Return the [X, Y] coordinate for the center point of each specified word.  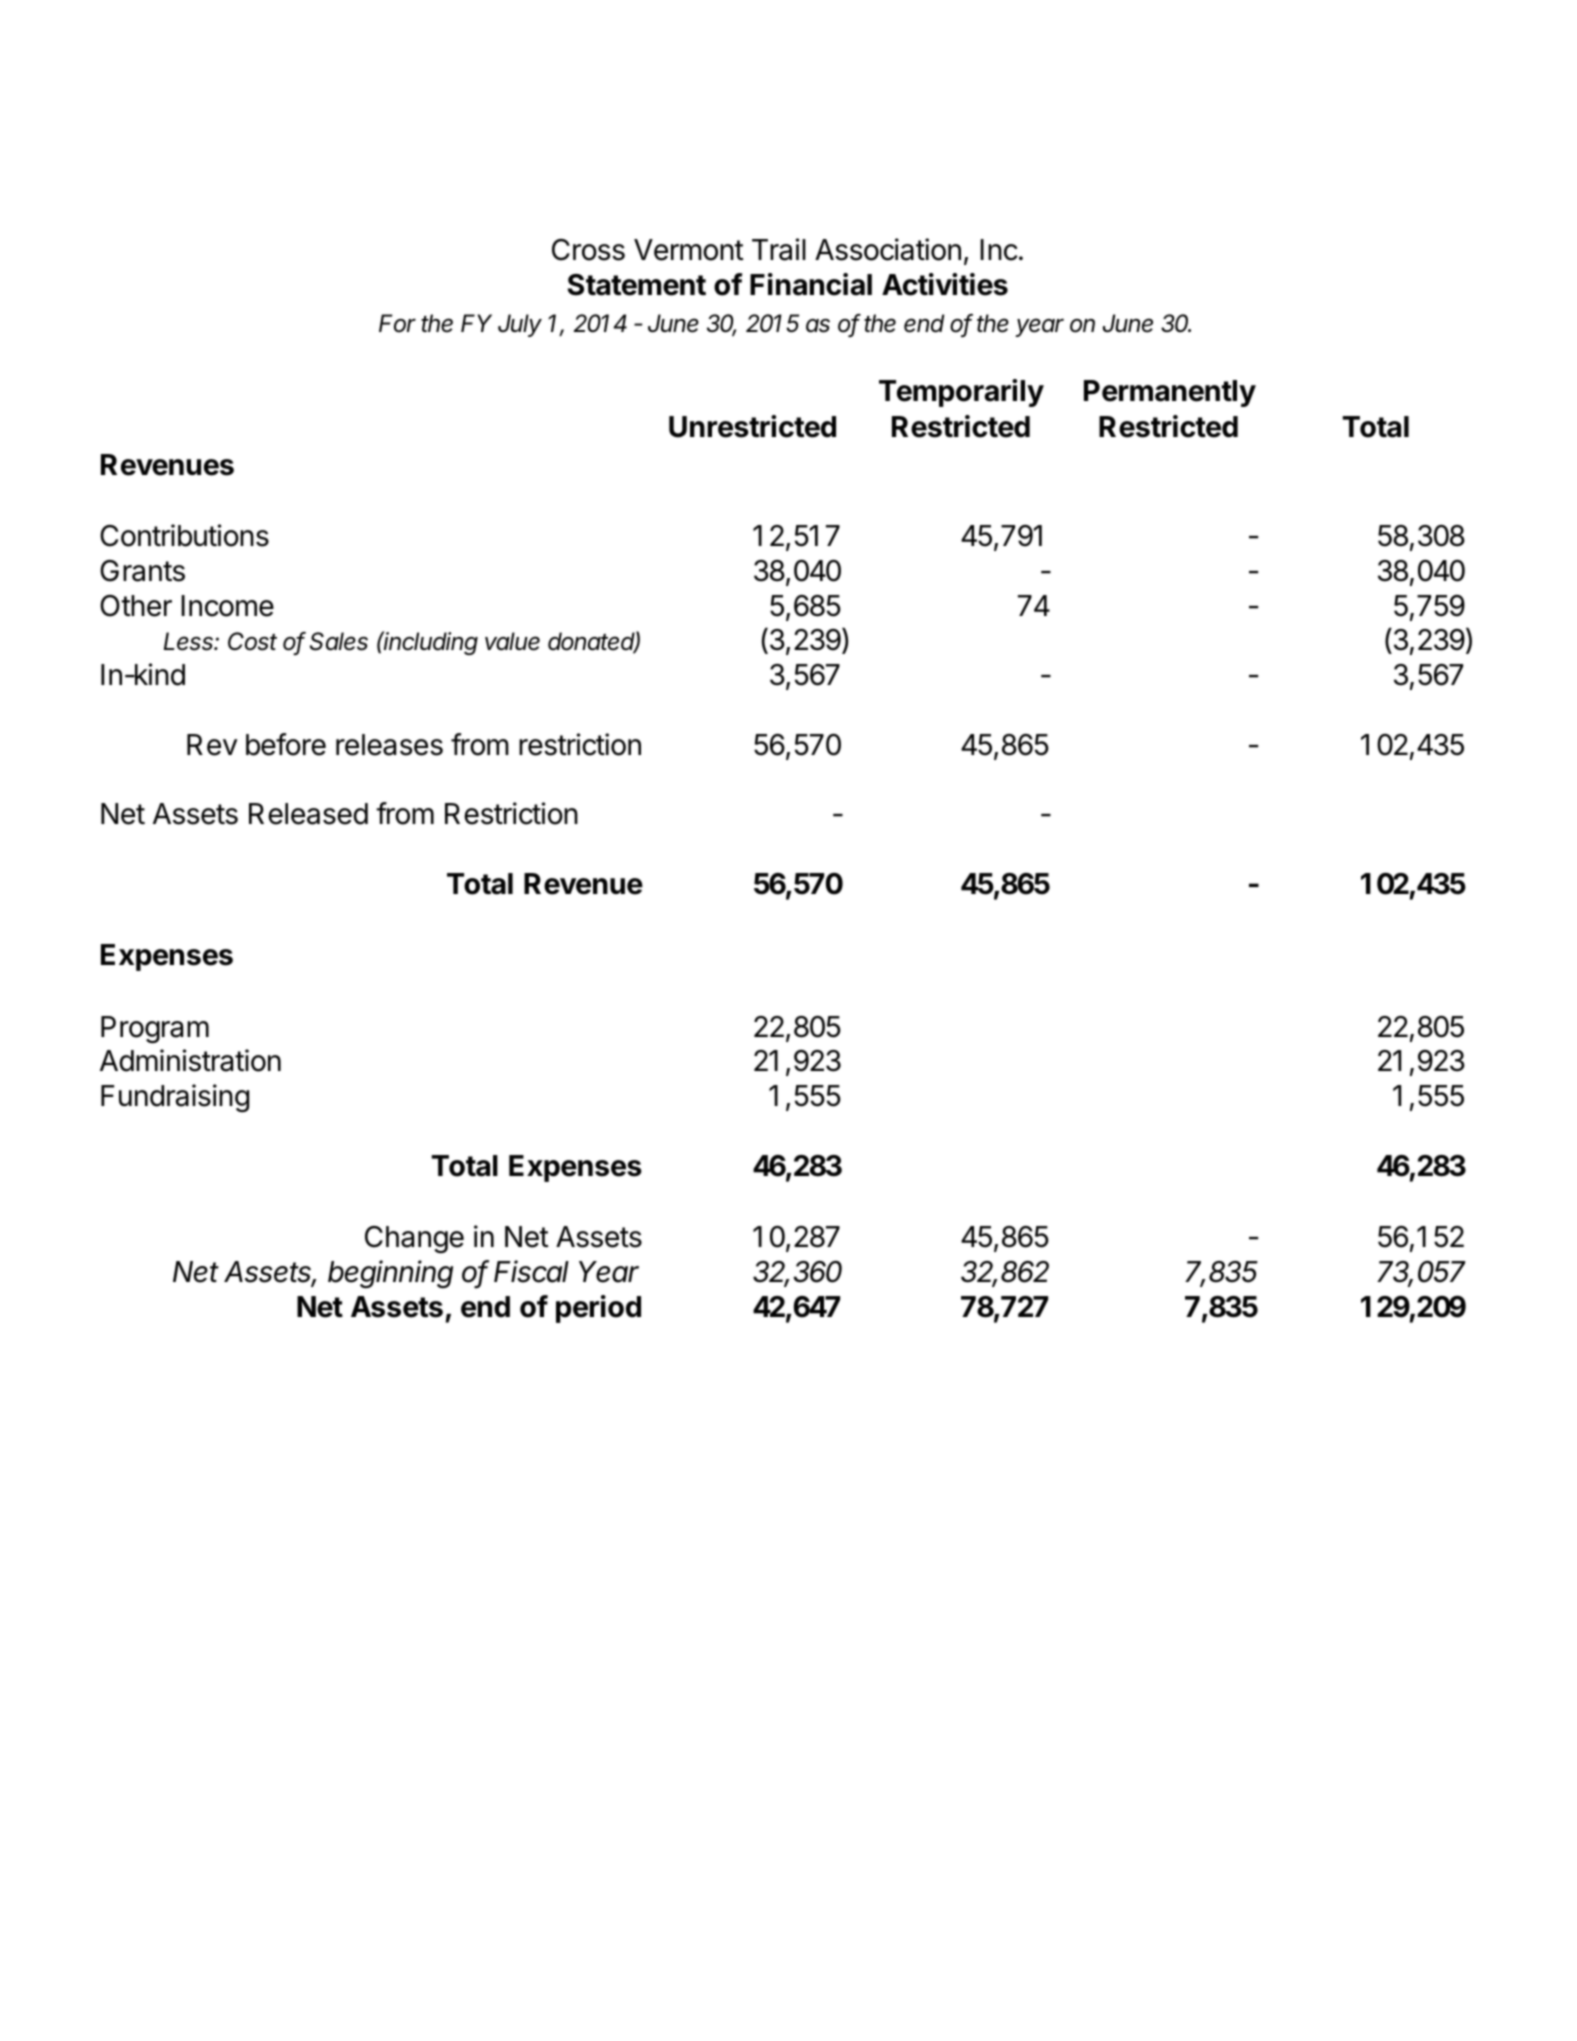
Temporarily [961, 393]
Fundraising [175, 1098]
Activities [945, 284]
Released [308, 814]
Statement [636, 285]
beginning [390, 1274]
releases [389, 745]
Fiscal [531, 1271]
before [286, 744]
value [512, 641]
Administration [190, 1060]
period [598, 1309]
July [520, 325]
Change [414, 1239]
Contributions [184, 535]
